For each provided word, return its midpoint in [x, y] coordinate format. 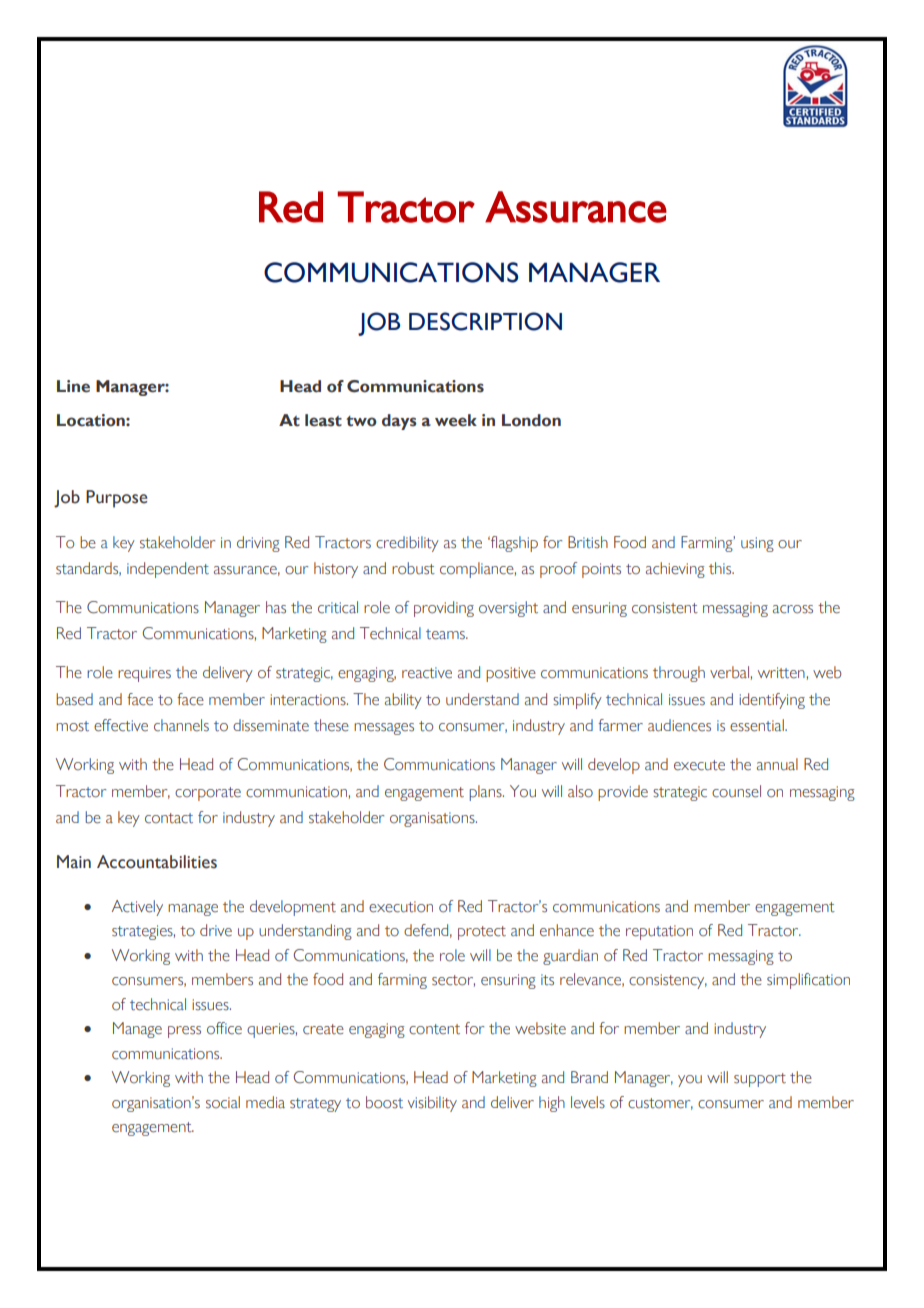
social [223, 1102]
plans [486, 793]
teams [446, 634]
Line [73, 386]
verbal [729, 672]
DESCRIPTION [485, 321]
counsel [736, 791]
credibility [407, 544]
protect [482, 933]
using [757, 544]
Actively [137, 908]
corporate [208, 794]
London [531, 420]
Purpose [116, 499]
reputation [659, 932]
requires [144, 674]
